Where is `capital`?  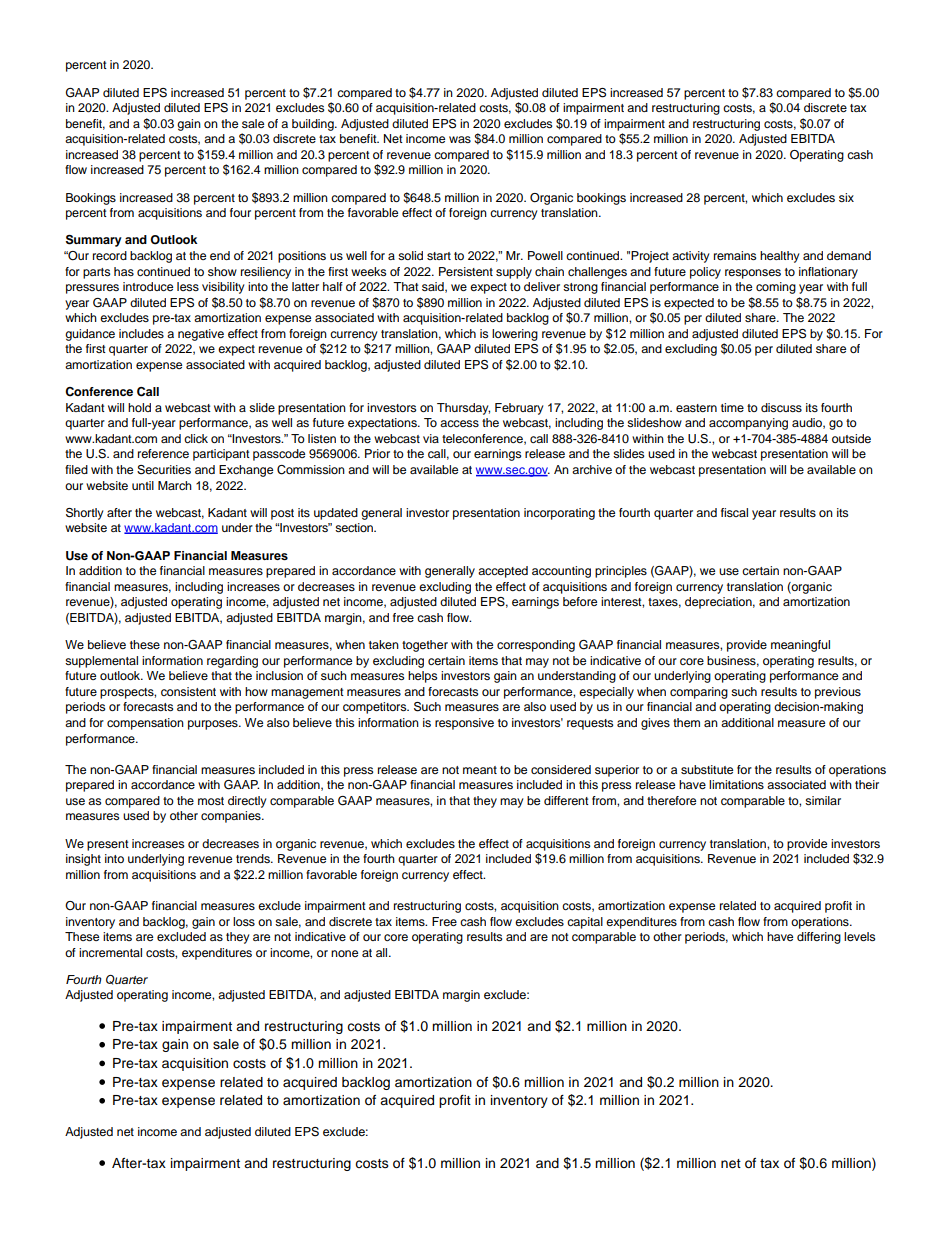 capital is located at coordinates (585, 923).
